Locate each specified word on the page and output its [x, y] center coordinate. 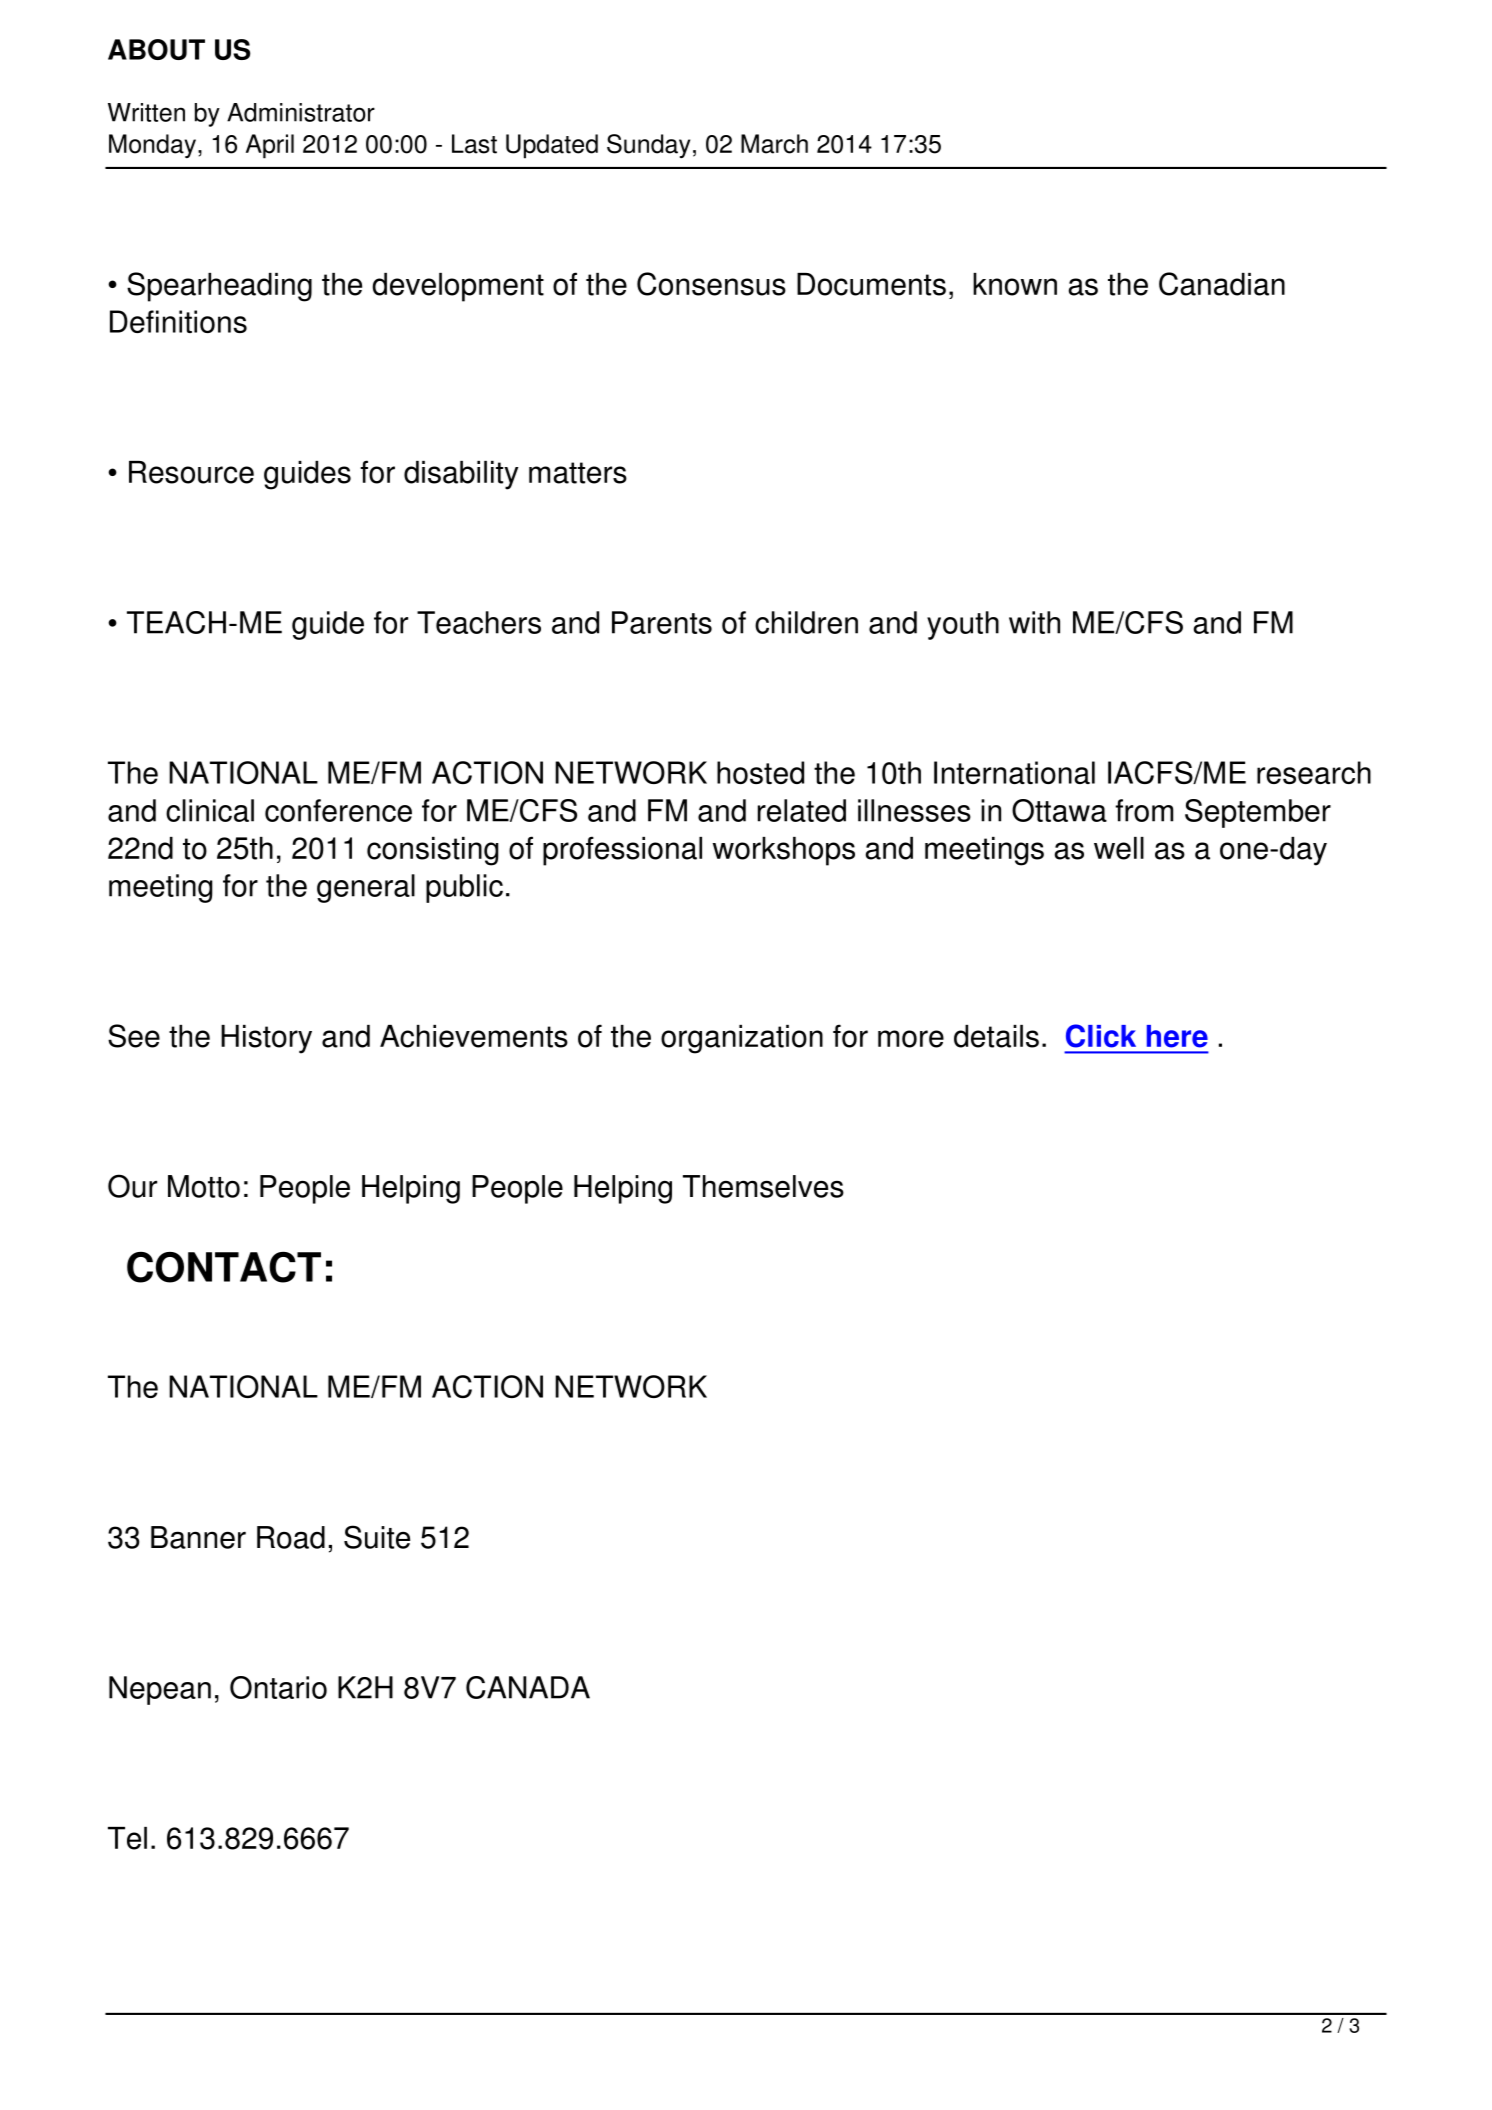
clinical [210, 810]
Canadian [1222, 284]
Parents [662, 622]
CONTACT [224, 1267]
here [1177, 1036]
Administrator [301, 112]
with [1034, 622]
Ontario [278, 1687]
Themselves [763, 1186]
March [774, 144]
